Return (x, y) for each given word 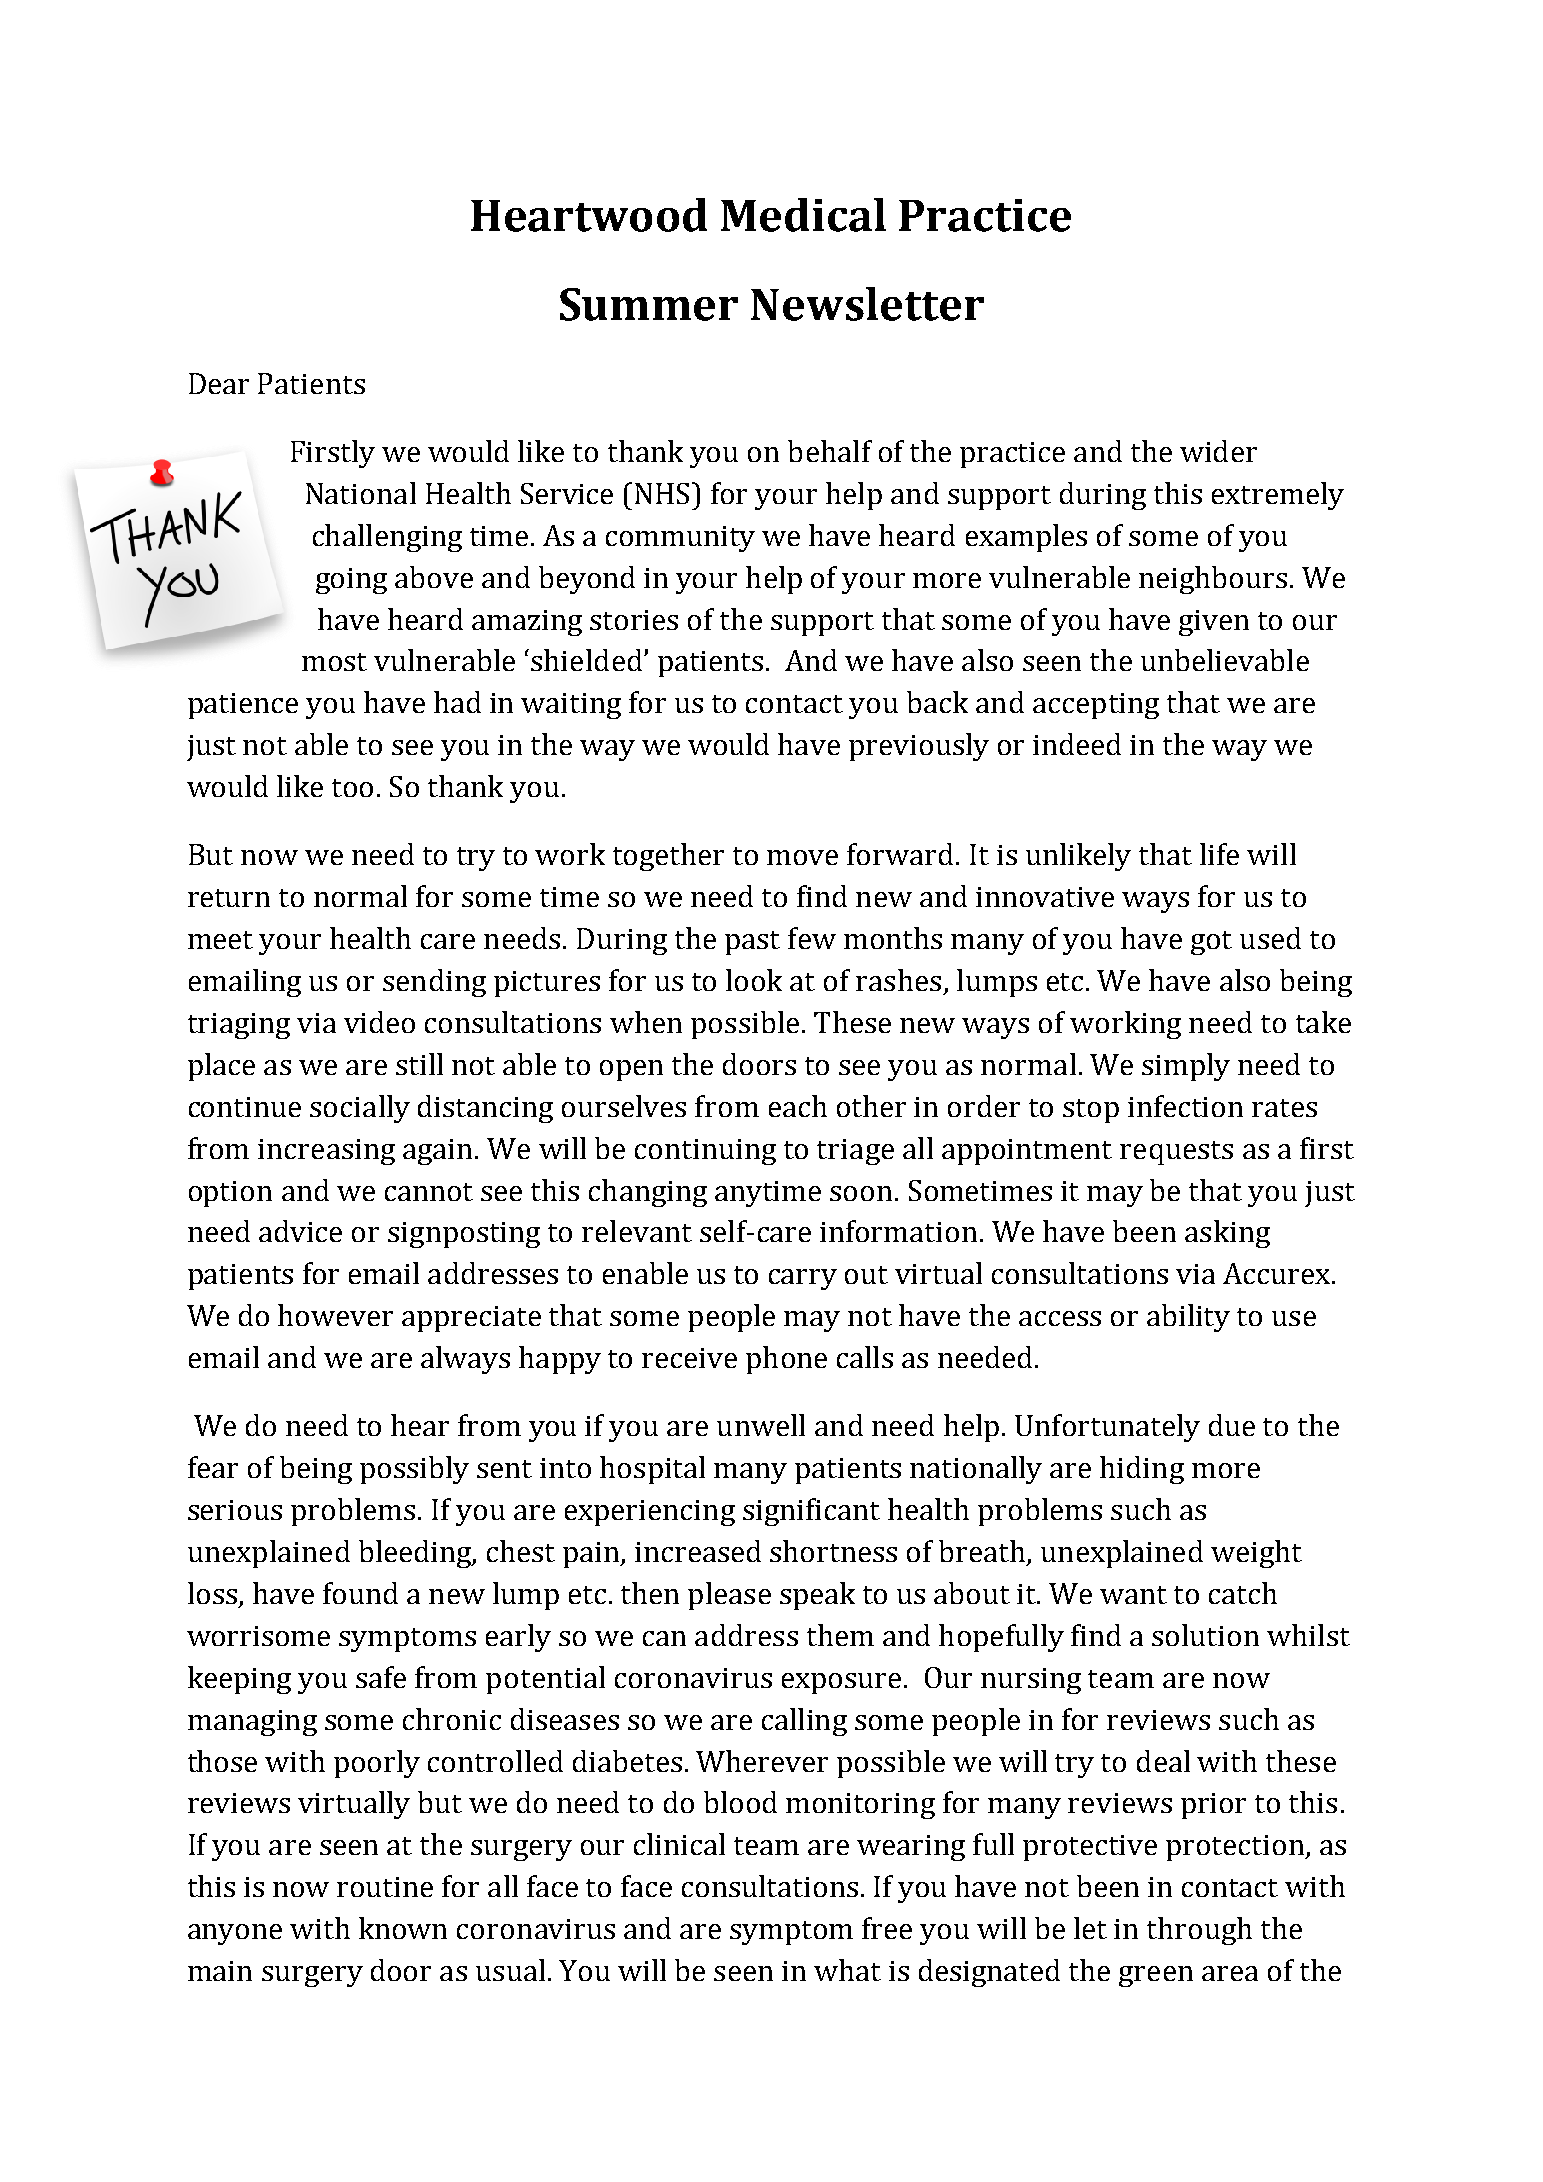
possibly (414, 1470)
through (1199, 1931)
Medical (803, 215)
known (403, 1928)
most (334, 662)
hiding (1142, 1470)
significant (811, 1512)
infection (1185, 1106)
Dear (219, 383)
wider (1218, 451)
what (847, 1970)
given (1214, 623)
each (798, 1106)
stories (634, 620)
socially (360, 1109)
